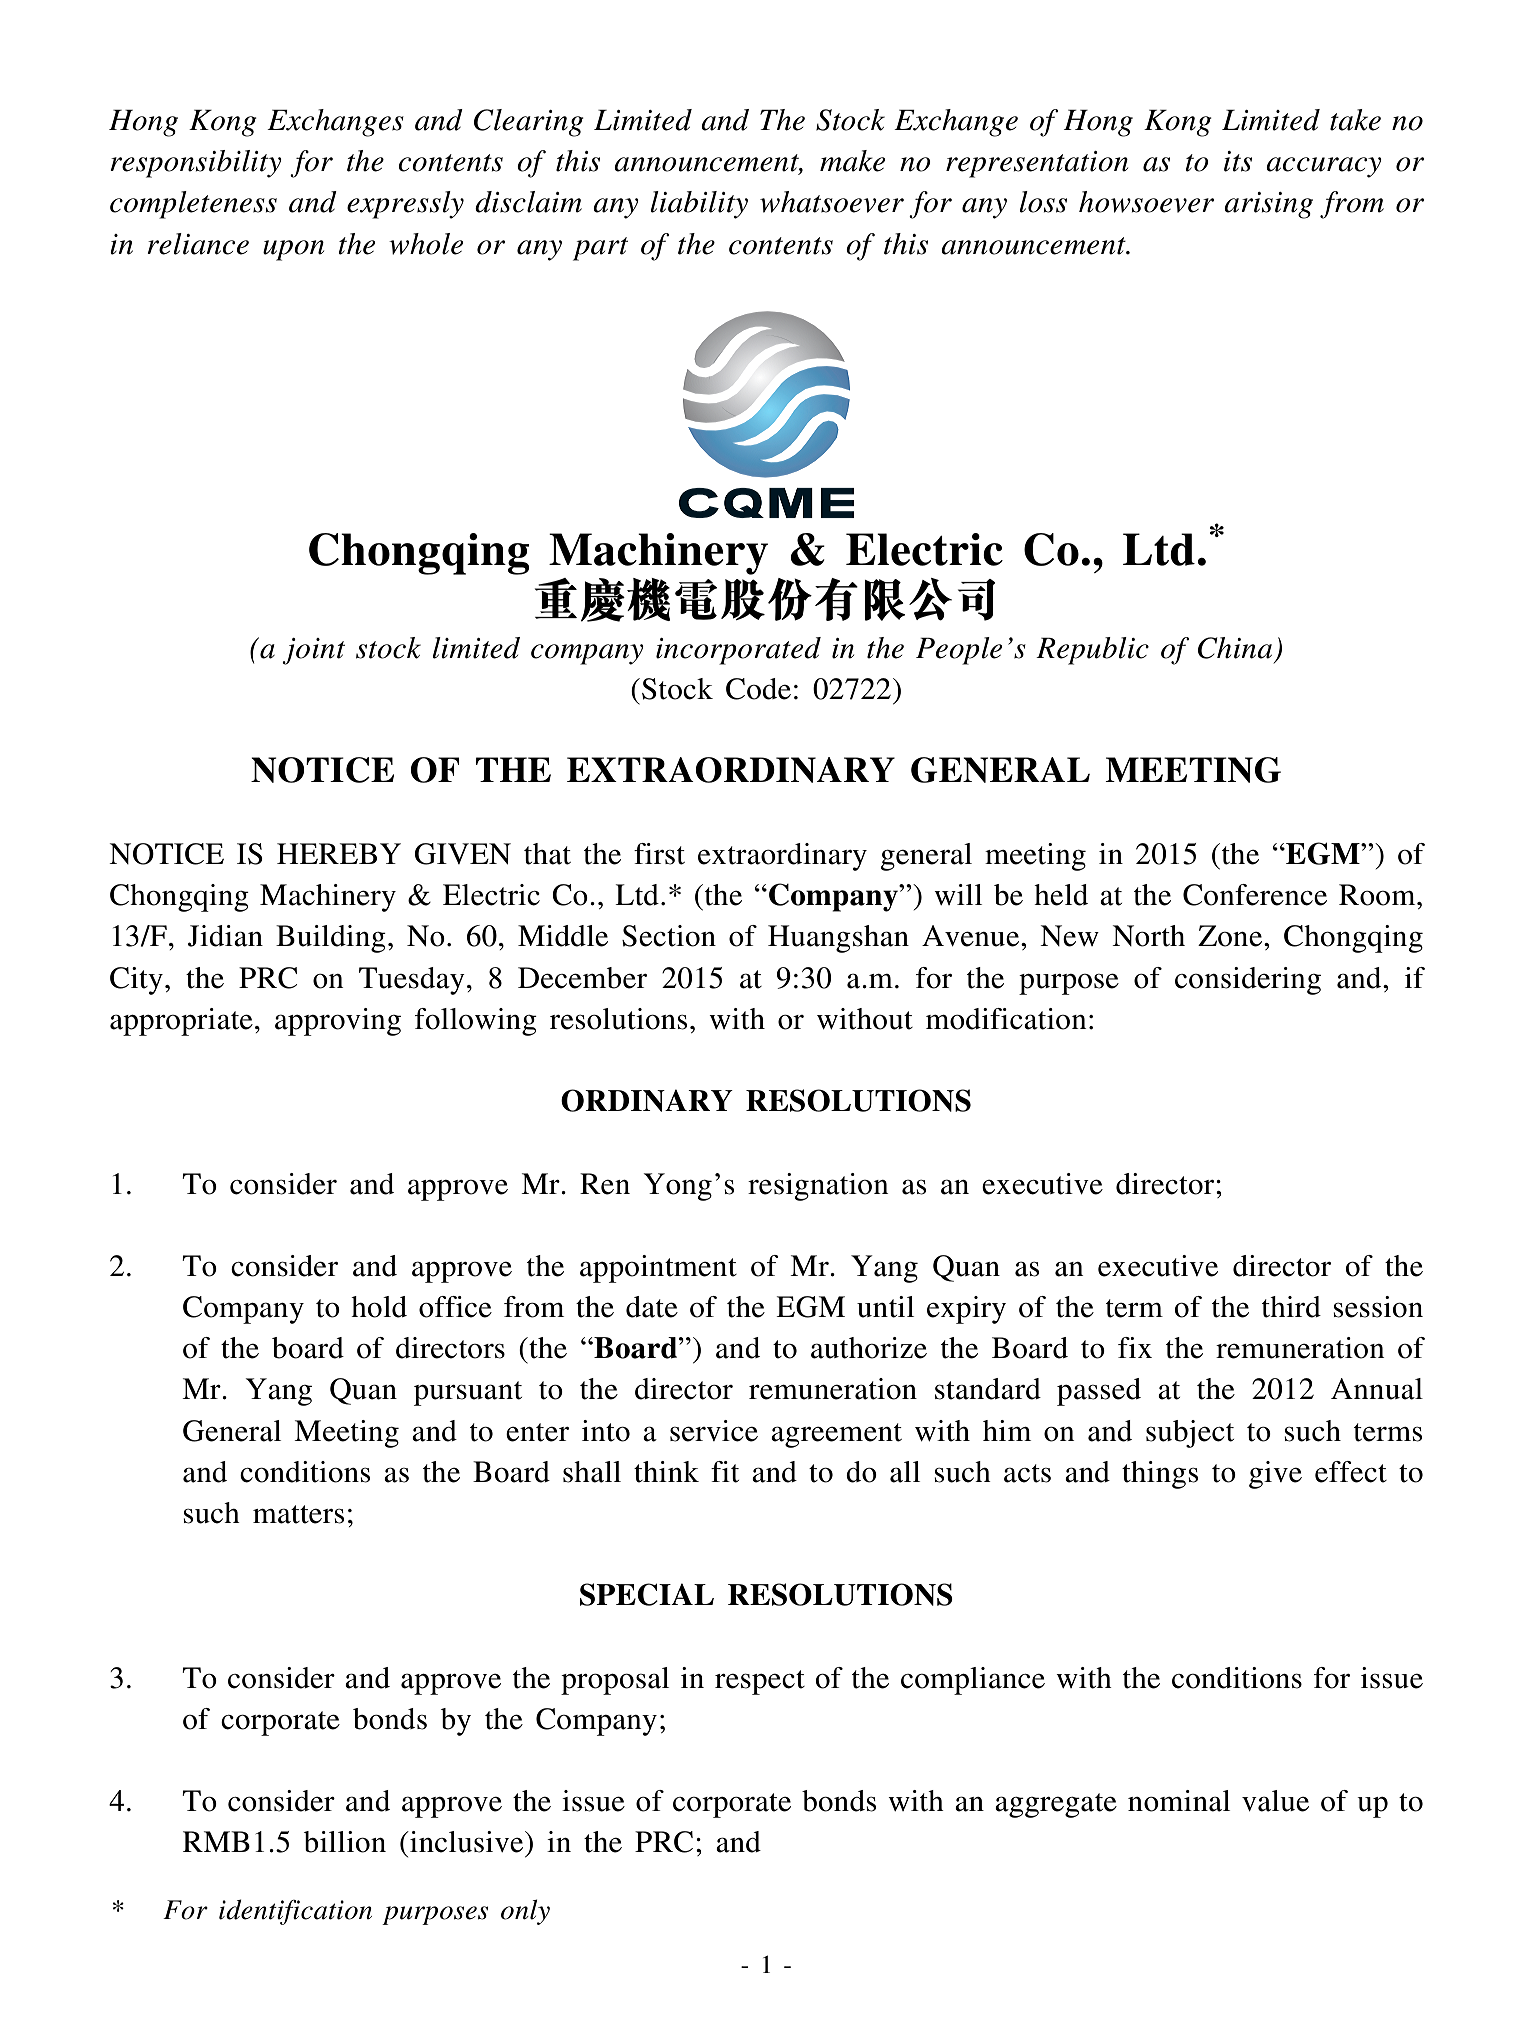 The width and height of the screenshot is (1533, 2043). I want to click on appointment, so click(658, 1269).
